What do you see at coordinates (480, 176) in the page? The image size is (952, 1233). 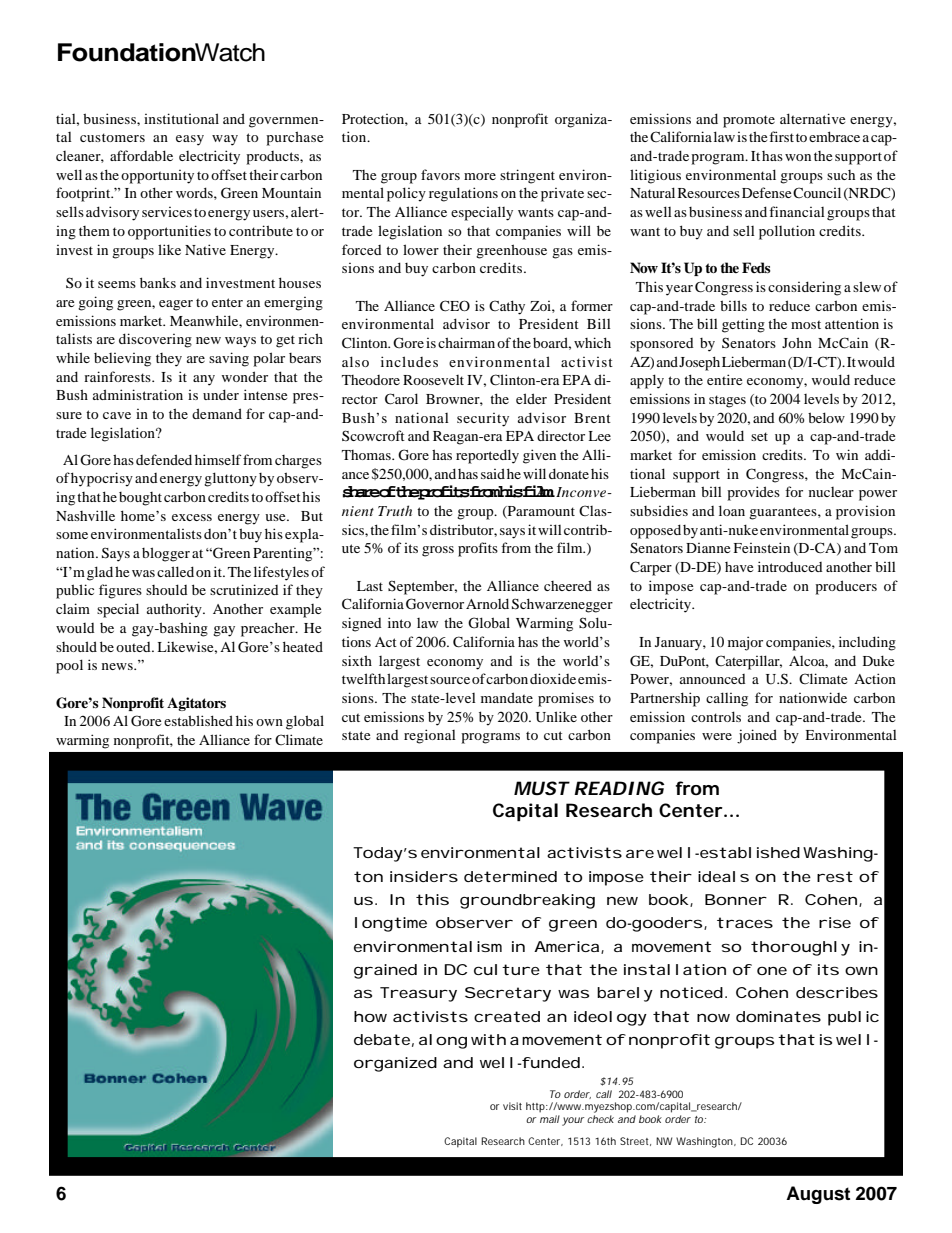 I see `more` at bounding box center [480, 176].
